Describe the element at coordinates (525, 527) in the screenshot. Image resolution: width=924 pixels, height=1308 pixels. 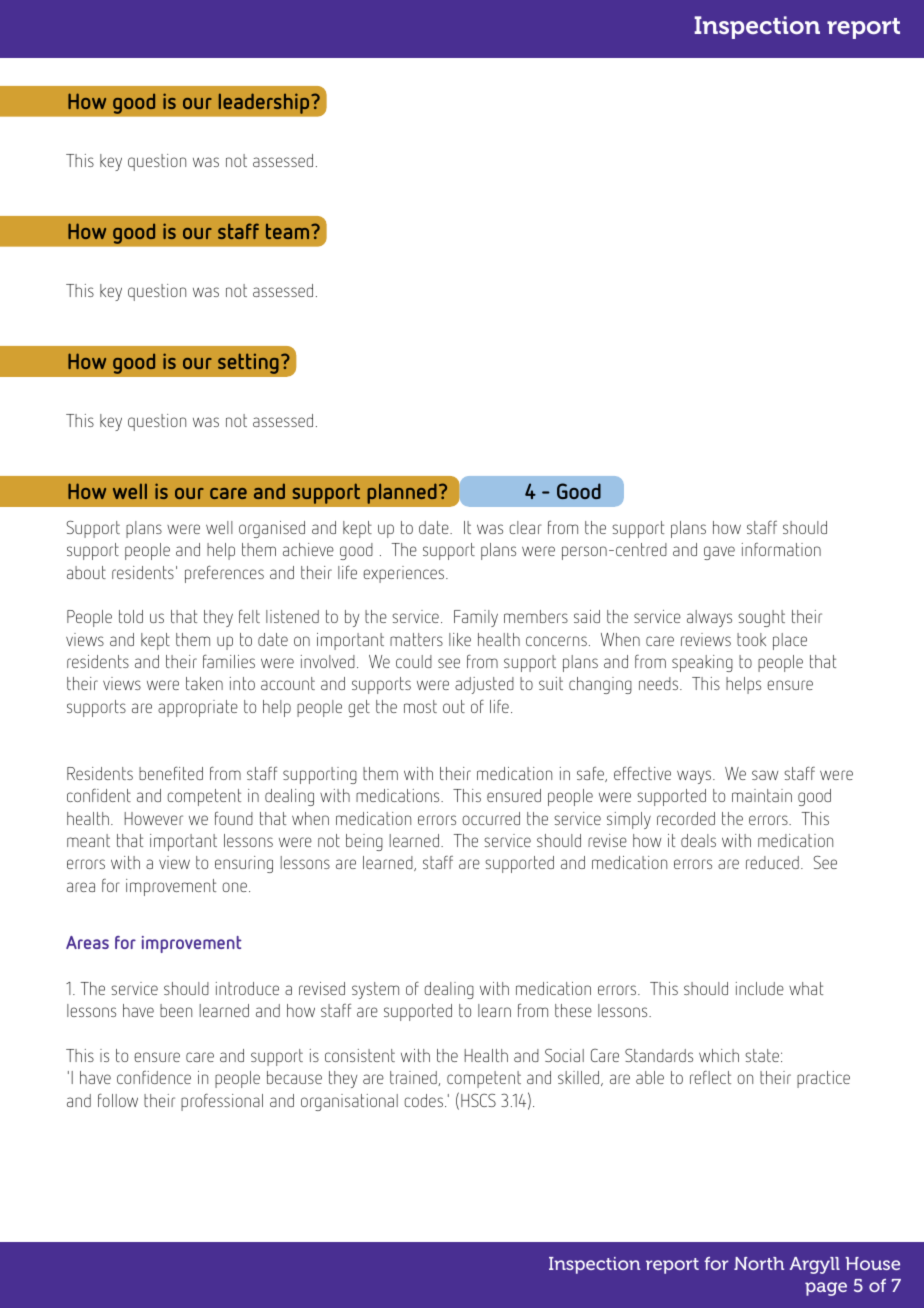
I see `clear` at that location.
